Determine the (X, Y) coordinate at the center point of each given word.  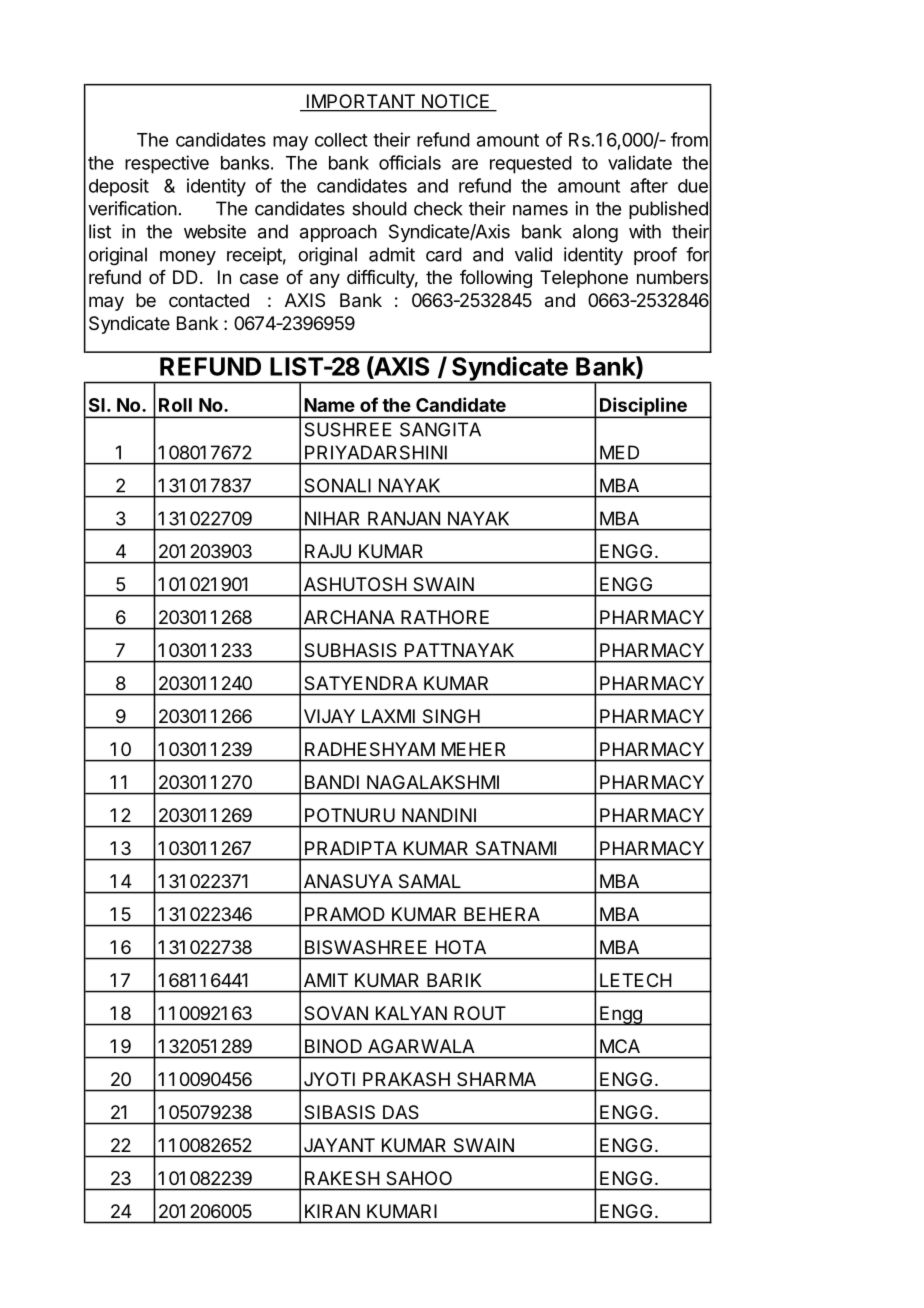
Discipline (643, 407)
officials (410, 162)
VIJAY (329, 716)
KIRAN (332, 1211)
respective (167, 164)
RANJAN (404, 518)
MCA (620, 1046)
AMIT (326, 980)
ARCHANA (349, 617)
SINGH (451, 716)
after (649, 185)
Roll (175, 405)
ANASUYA (348, 881)
